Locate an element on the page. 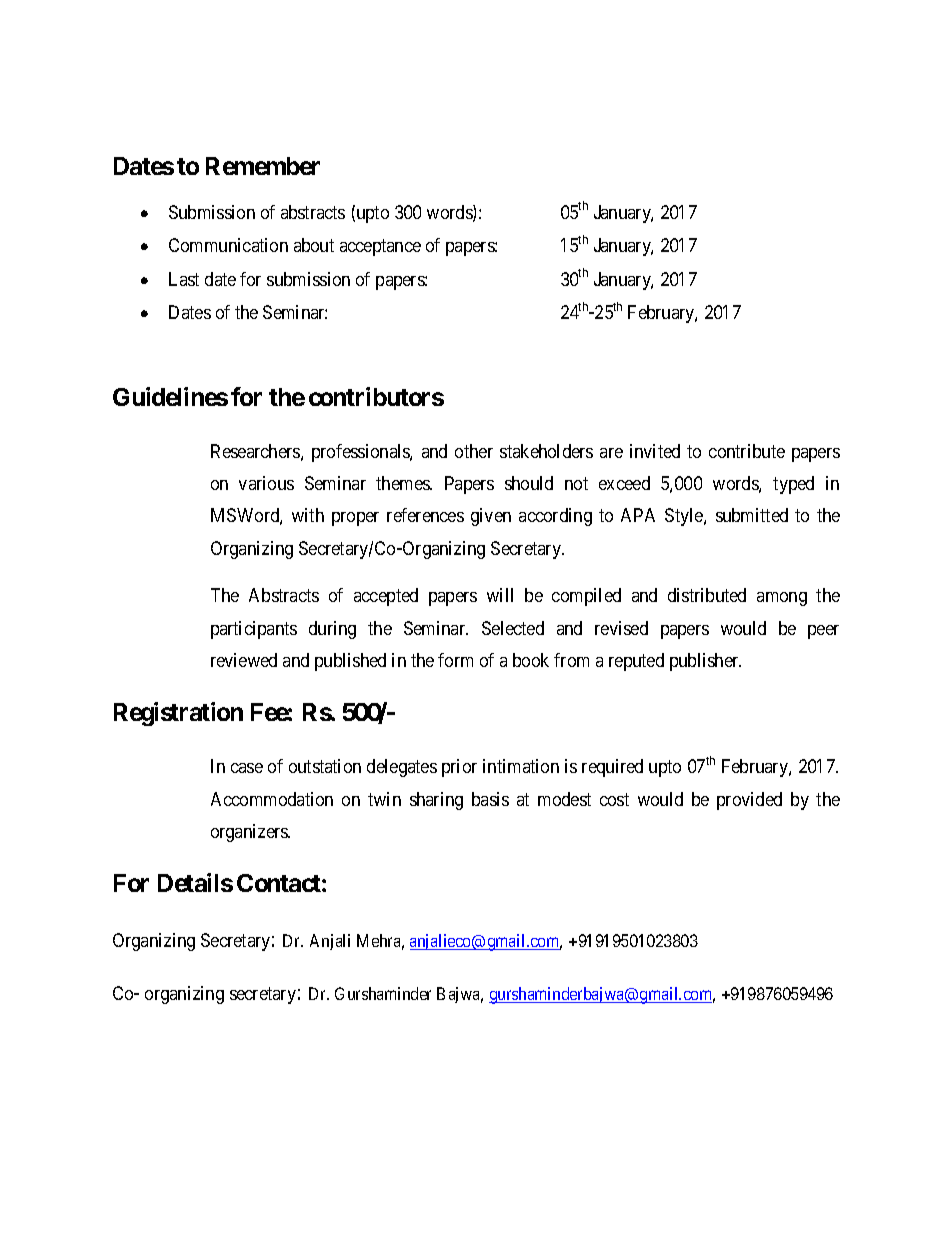 This document has width=952, height=1233. about is located at coordinates (314, 245).
